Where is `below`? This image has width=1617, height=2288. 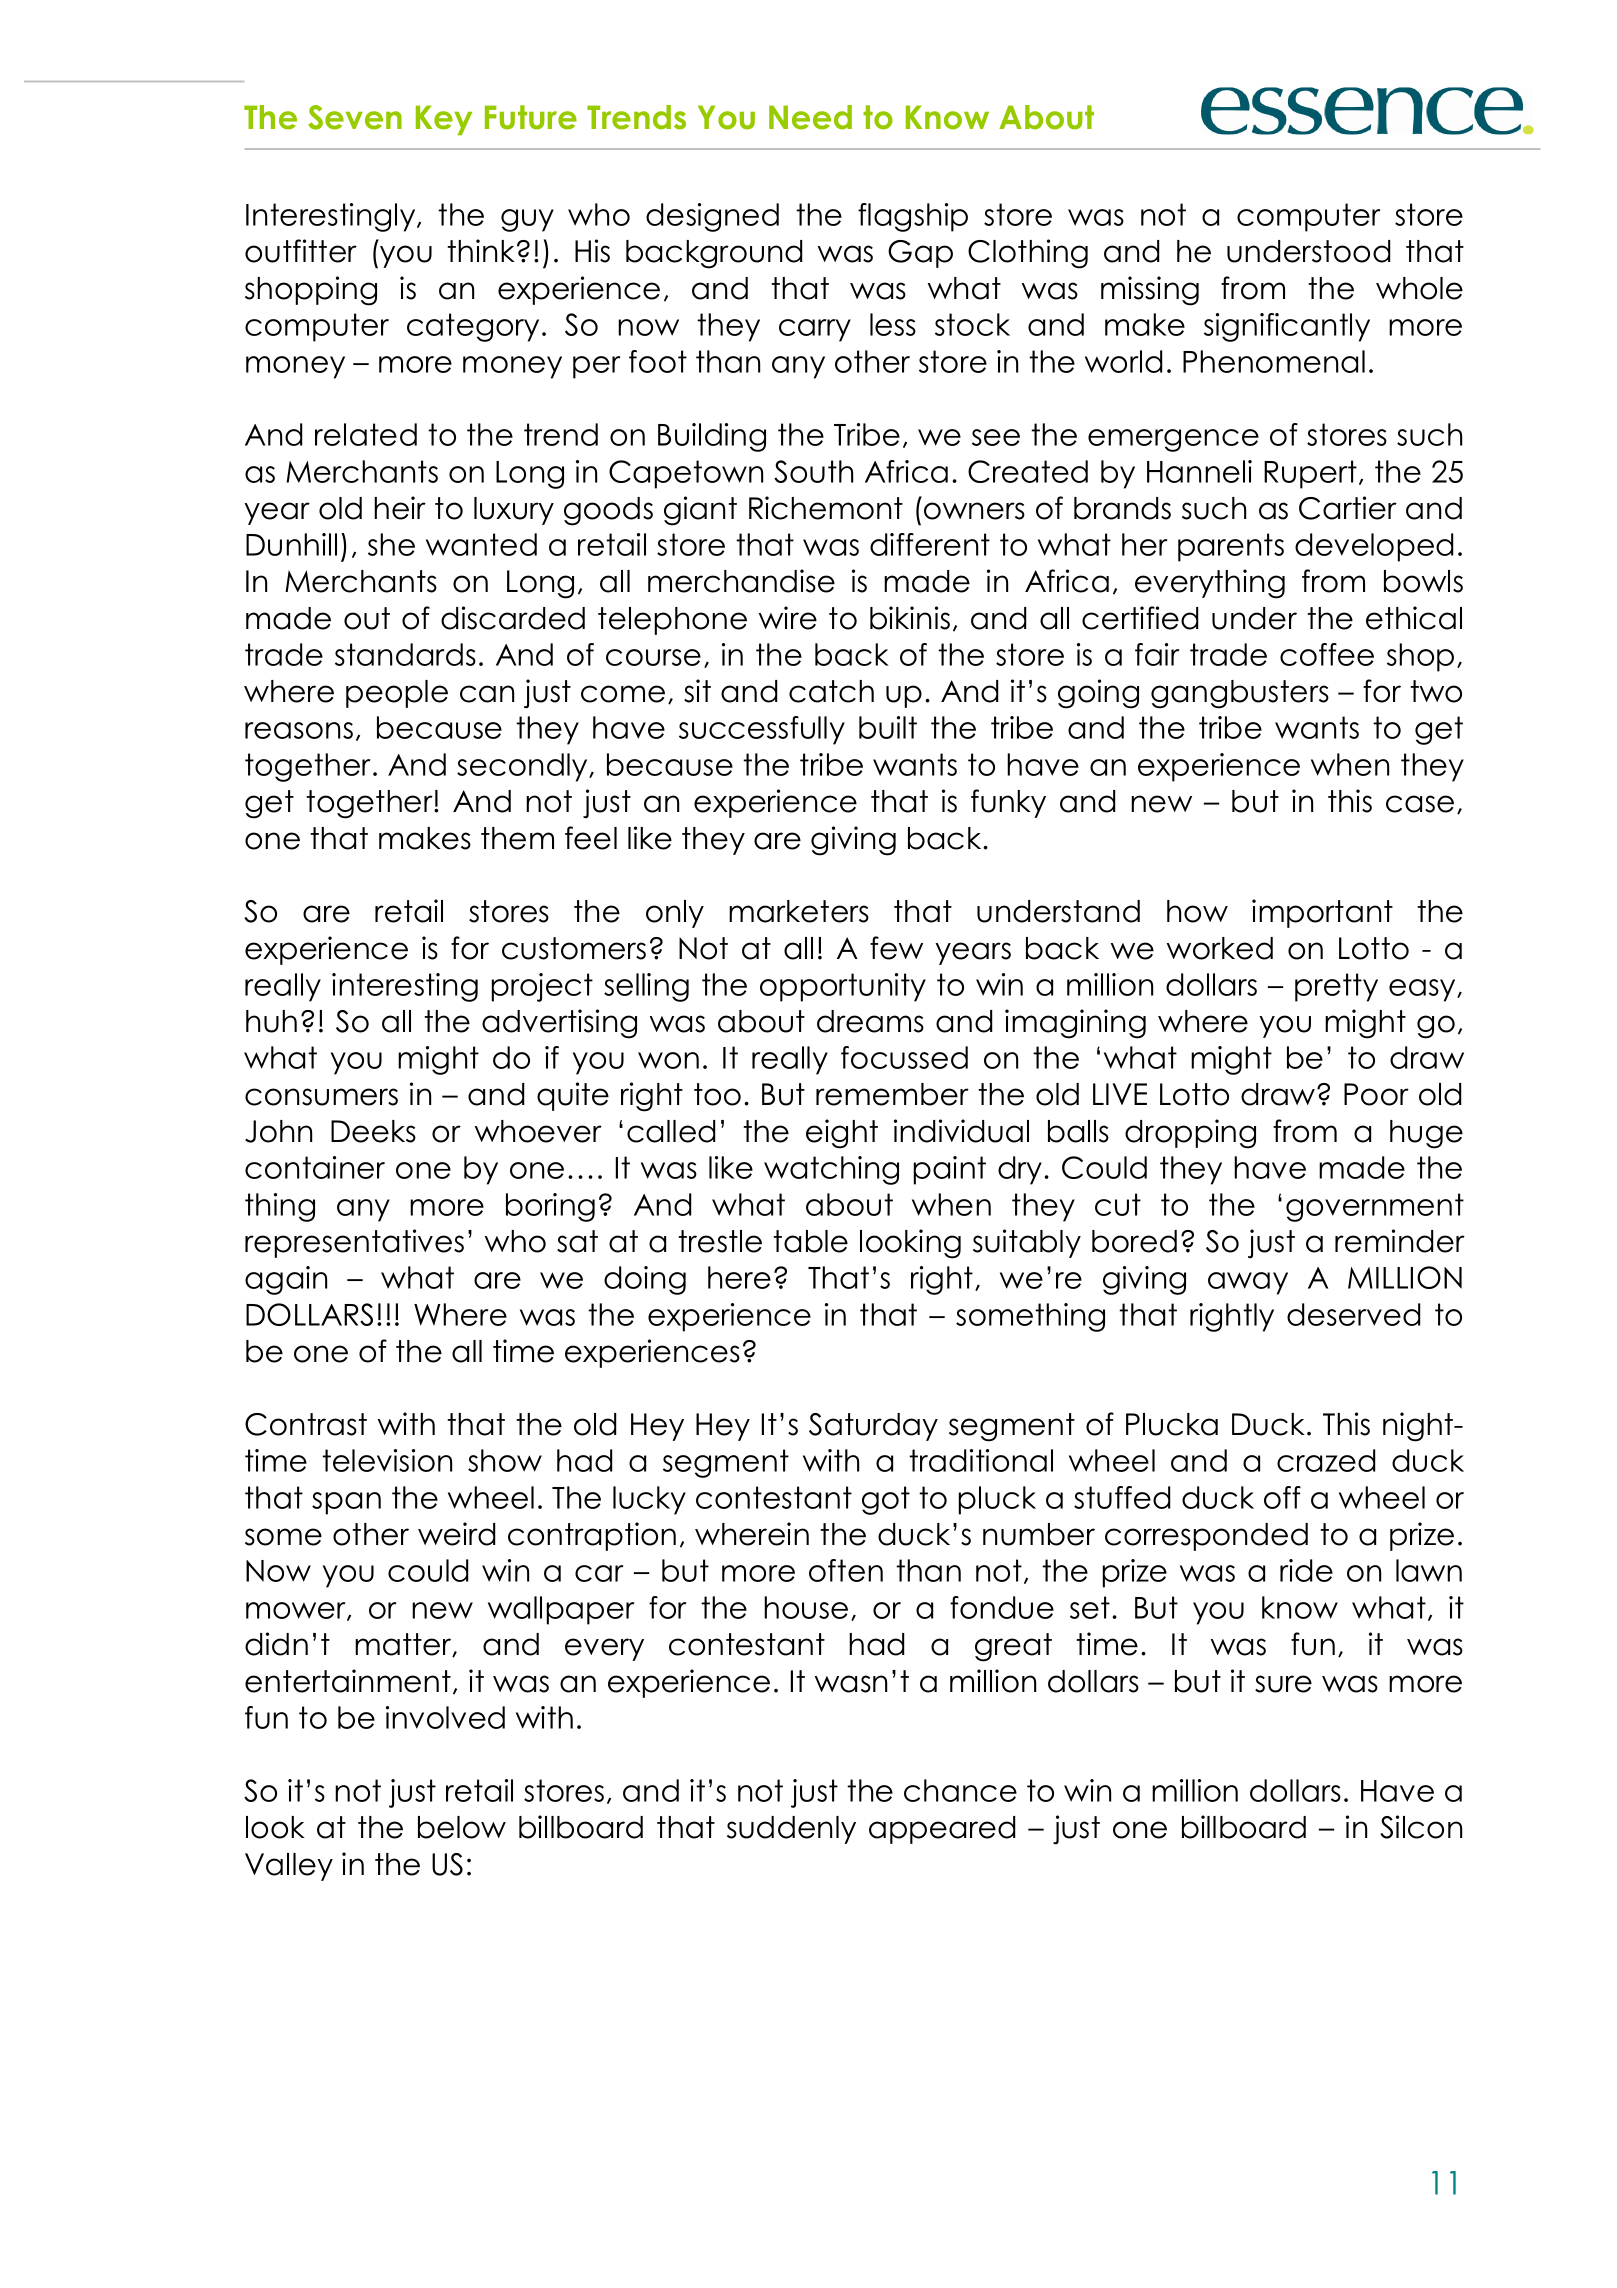
below is located at coordinates (462, 1827).
